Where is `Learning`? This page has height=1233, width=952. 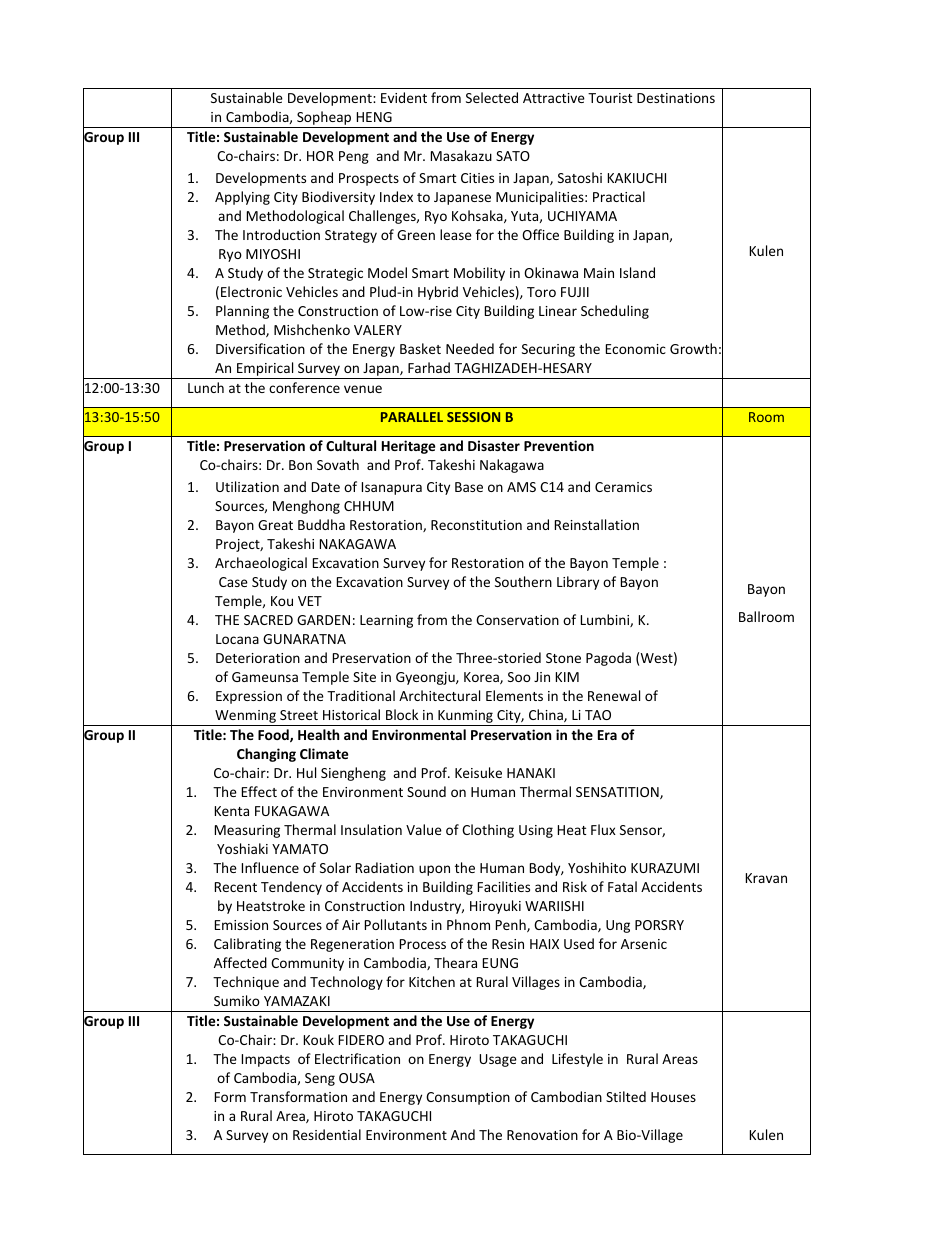 Learning is located at coordinates (386, 621).
